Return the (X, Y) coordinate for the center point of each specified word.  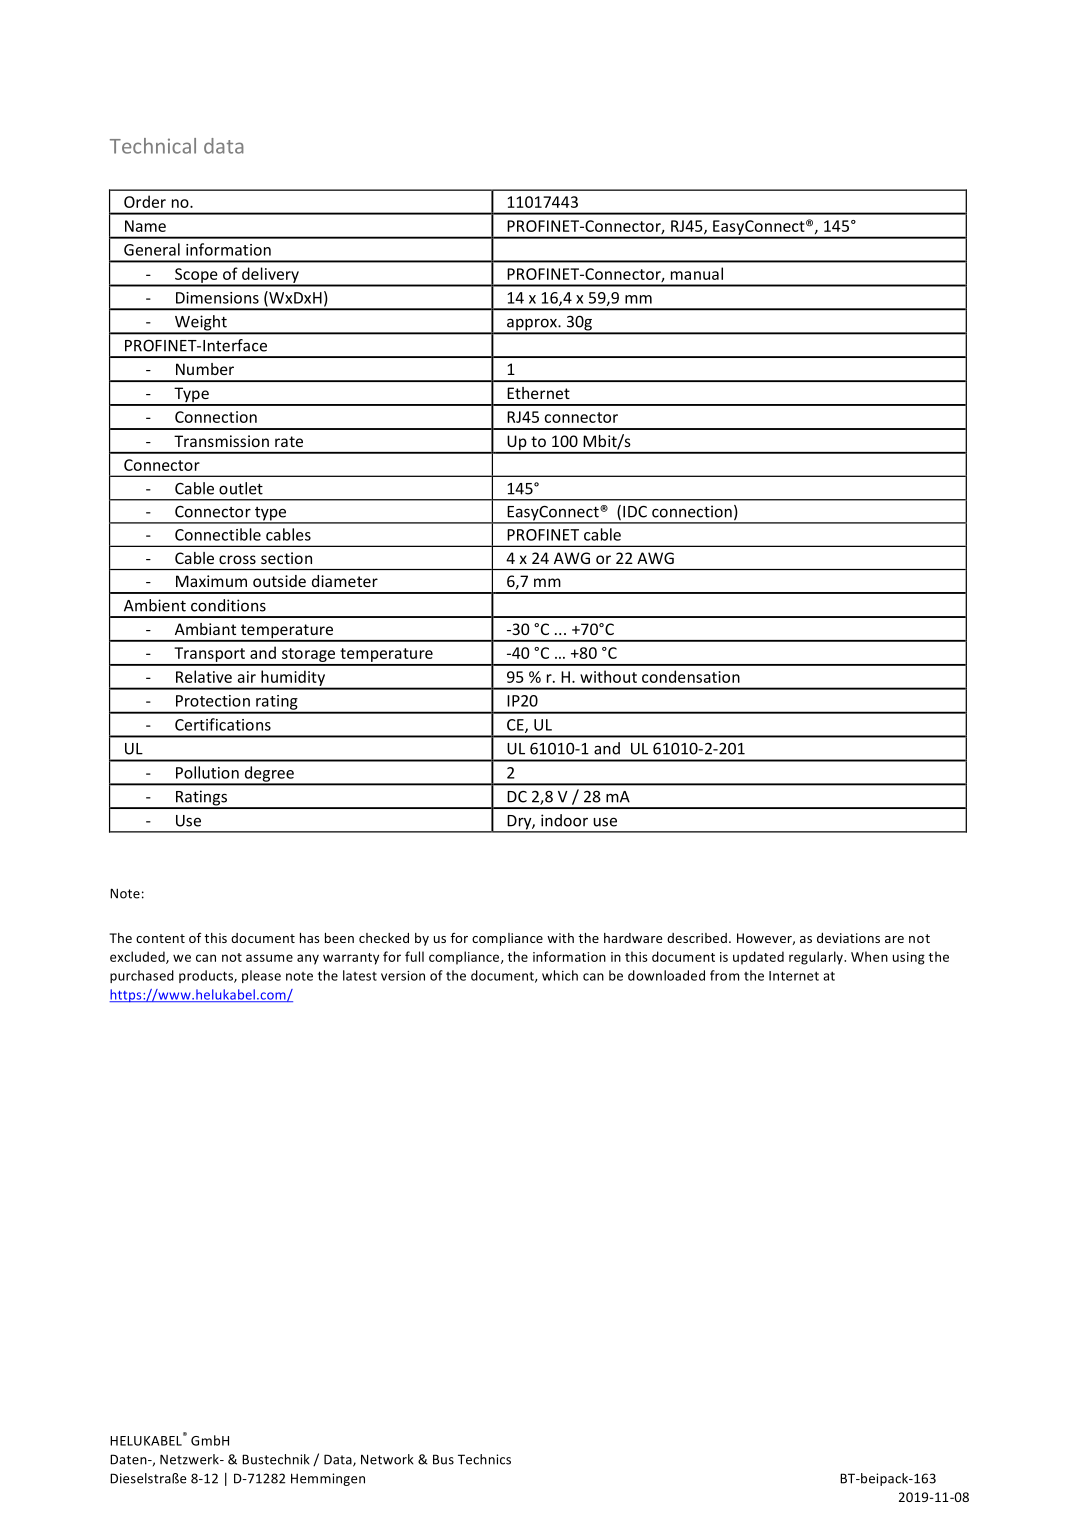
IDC (635, 512)
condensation (691, 676)
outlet (241, 488)
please (261, 976)
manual (697, 273)
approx (532, 326)
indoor (564, 820)
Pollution (207, 772)
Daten (129, 1459)
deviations (848, 938)
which (560, 975)
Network (387, 1459)
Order (145, 201)
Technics (484, 1459)
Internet (794, 976)
